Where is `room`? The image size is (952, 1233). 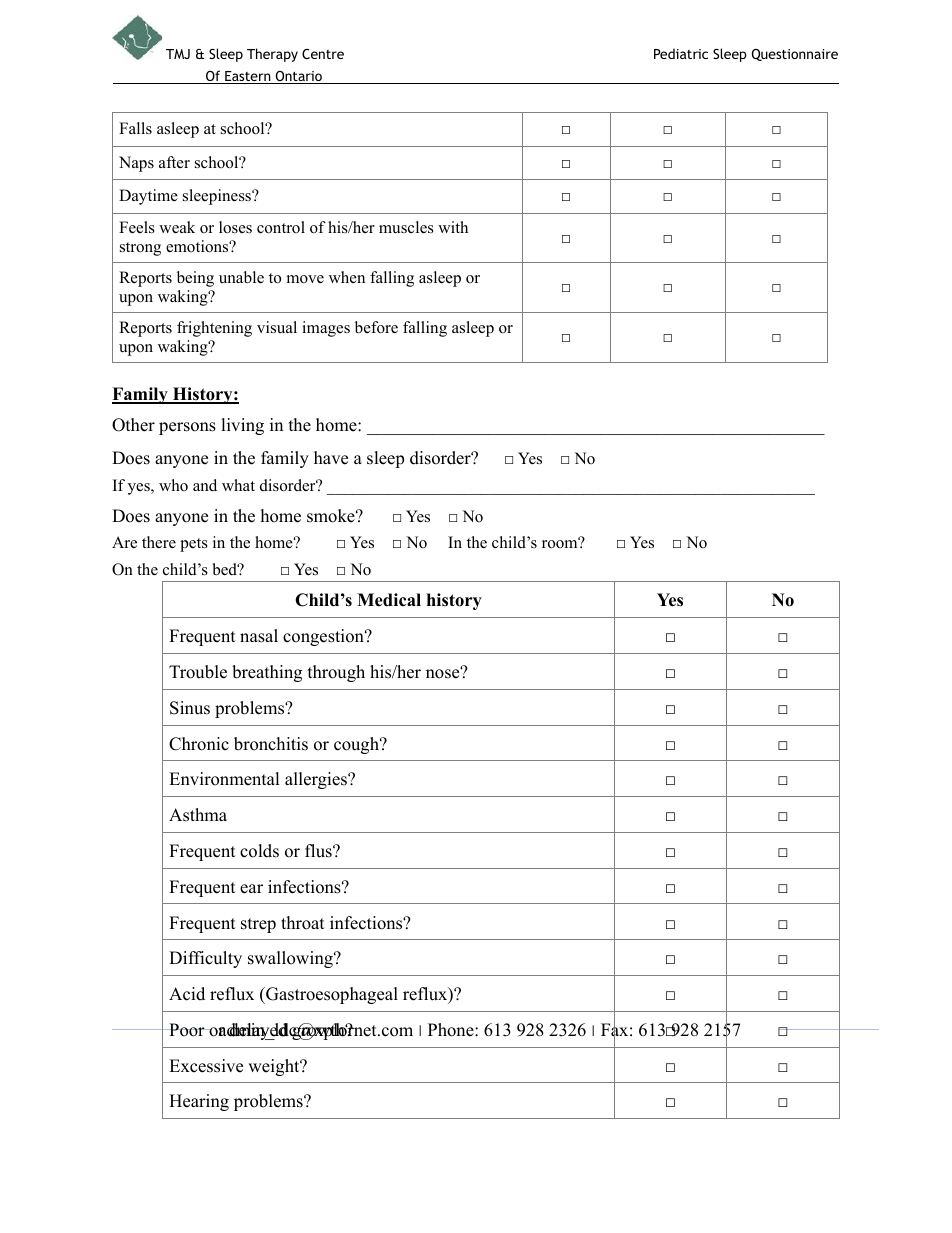 room is located at coordinates (561, 544).
